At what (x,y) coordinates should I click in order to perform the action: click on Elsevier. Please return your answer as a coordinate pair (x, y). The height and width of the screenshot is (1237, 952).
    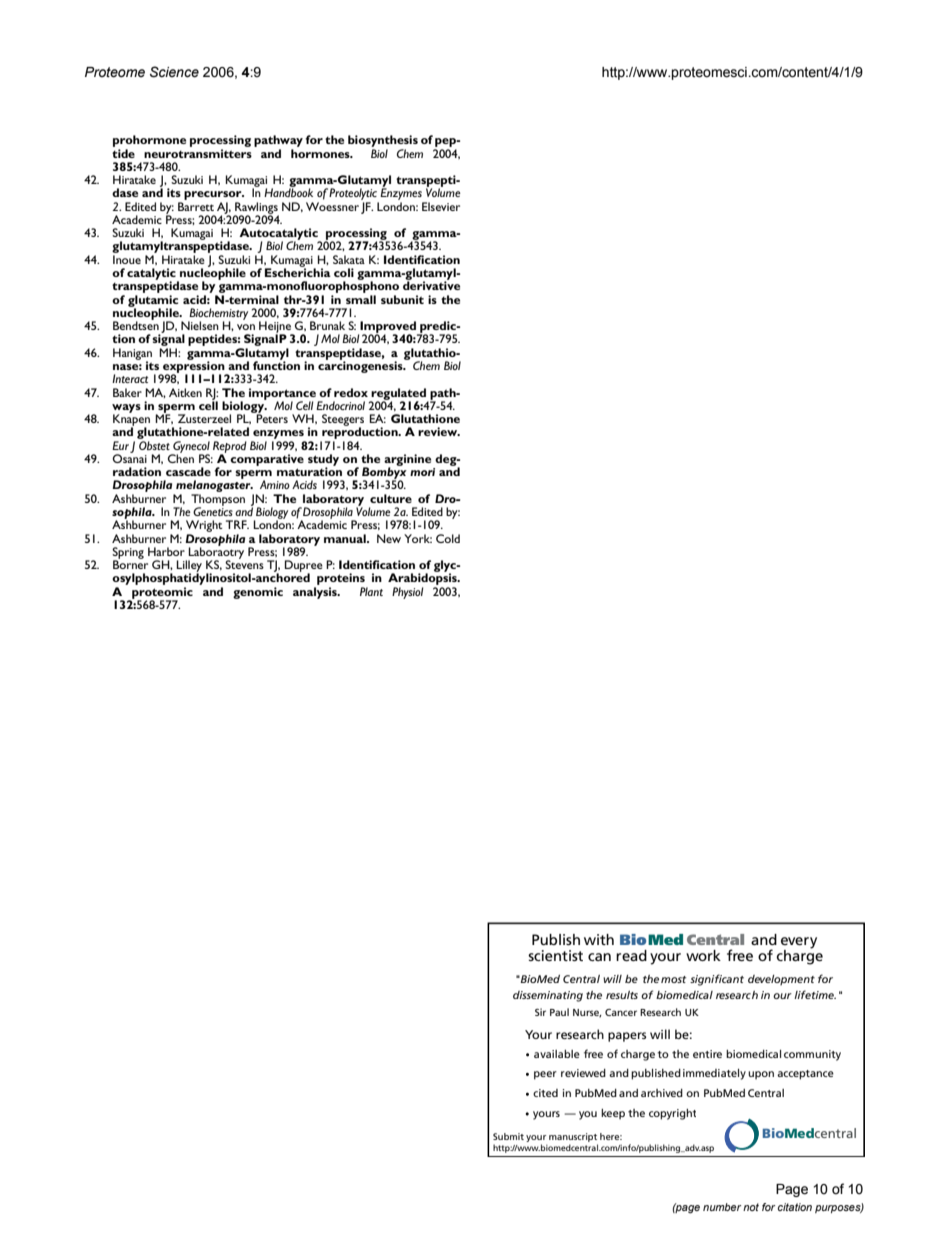
    Looking at the image, I should click on (441, 206).
